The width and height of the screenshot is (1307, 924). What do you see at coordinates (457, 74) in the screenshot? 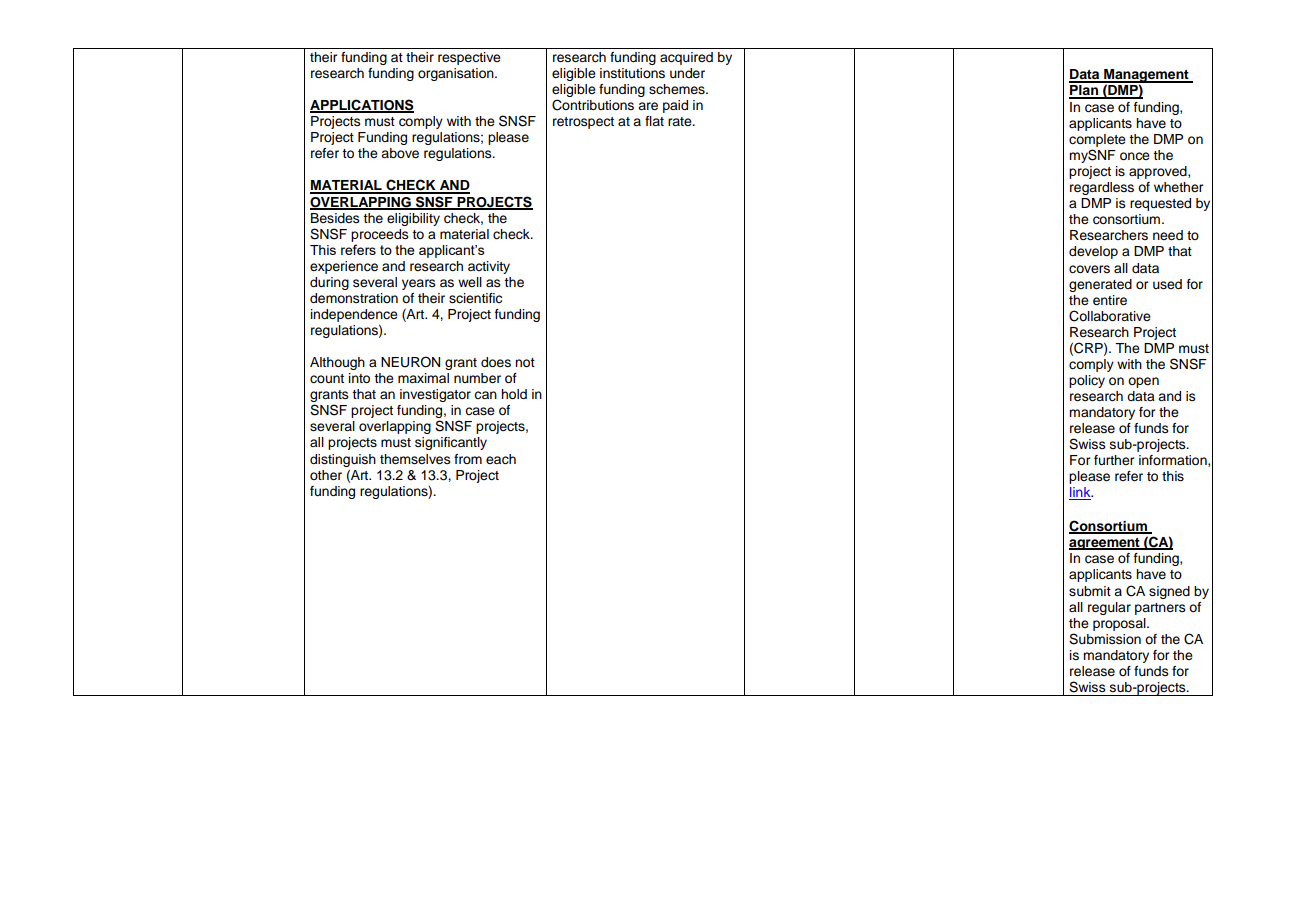
I see `organisation` at bounding box center [457, 74].
